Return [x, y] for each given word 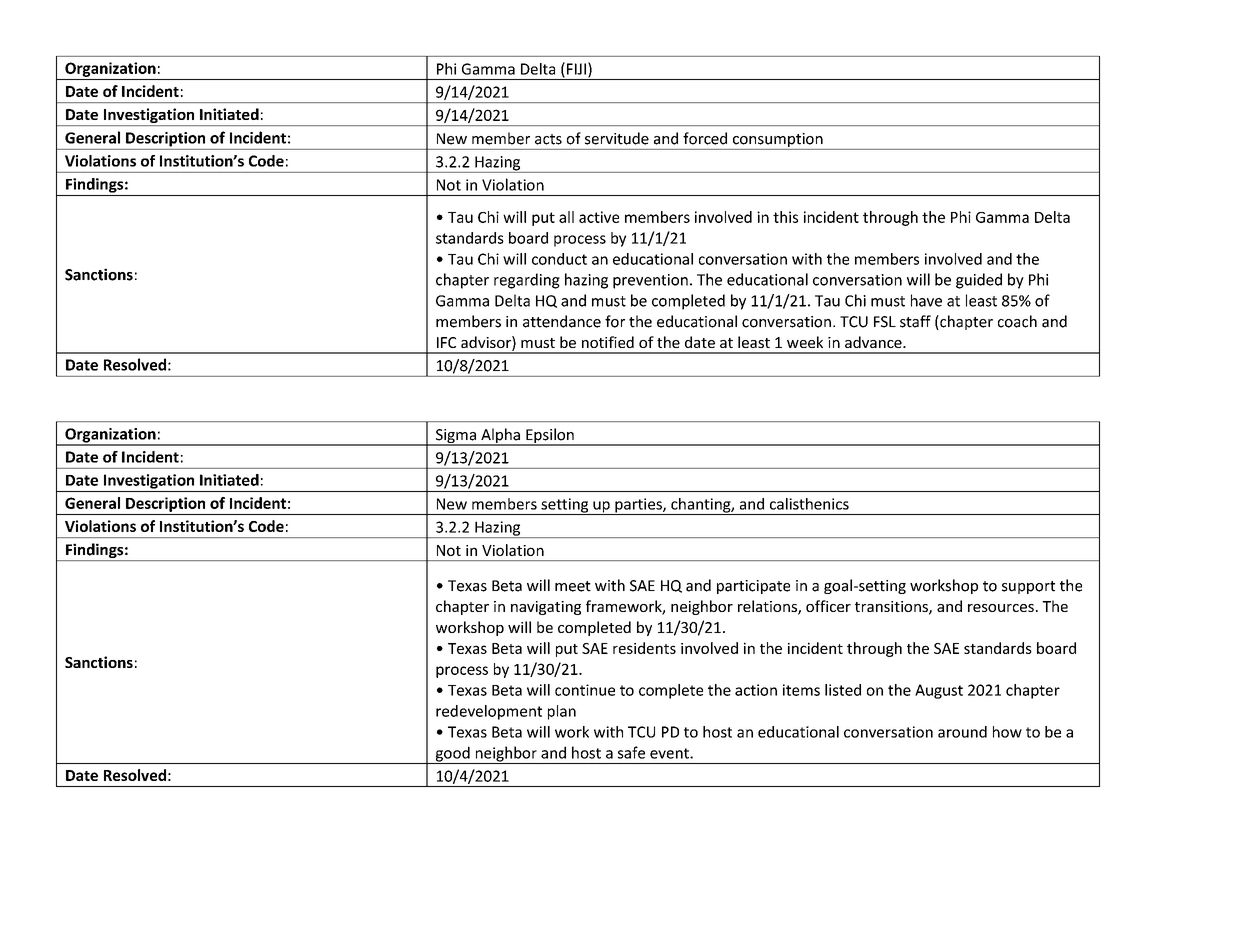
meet [573, 586]
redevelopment [489, 712]
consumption [777, 141]
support [1028, 587]
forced [705, 138]
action [756, 690]
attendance [562, 321]
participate [753, 587]
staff [915, 321]
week [805, 342]
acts [548, 139]
